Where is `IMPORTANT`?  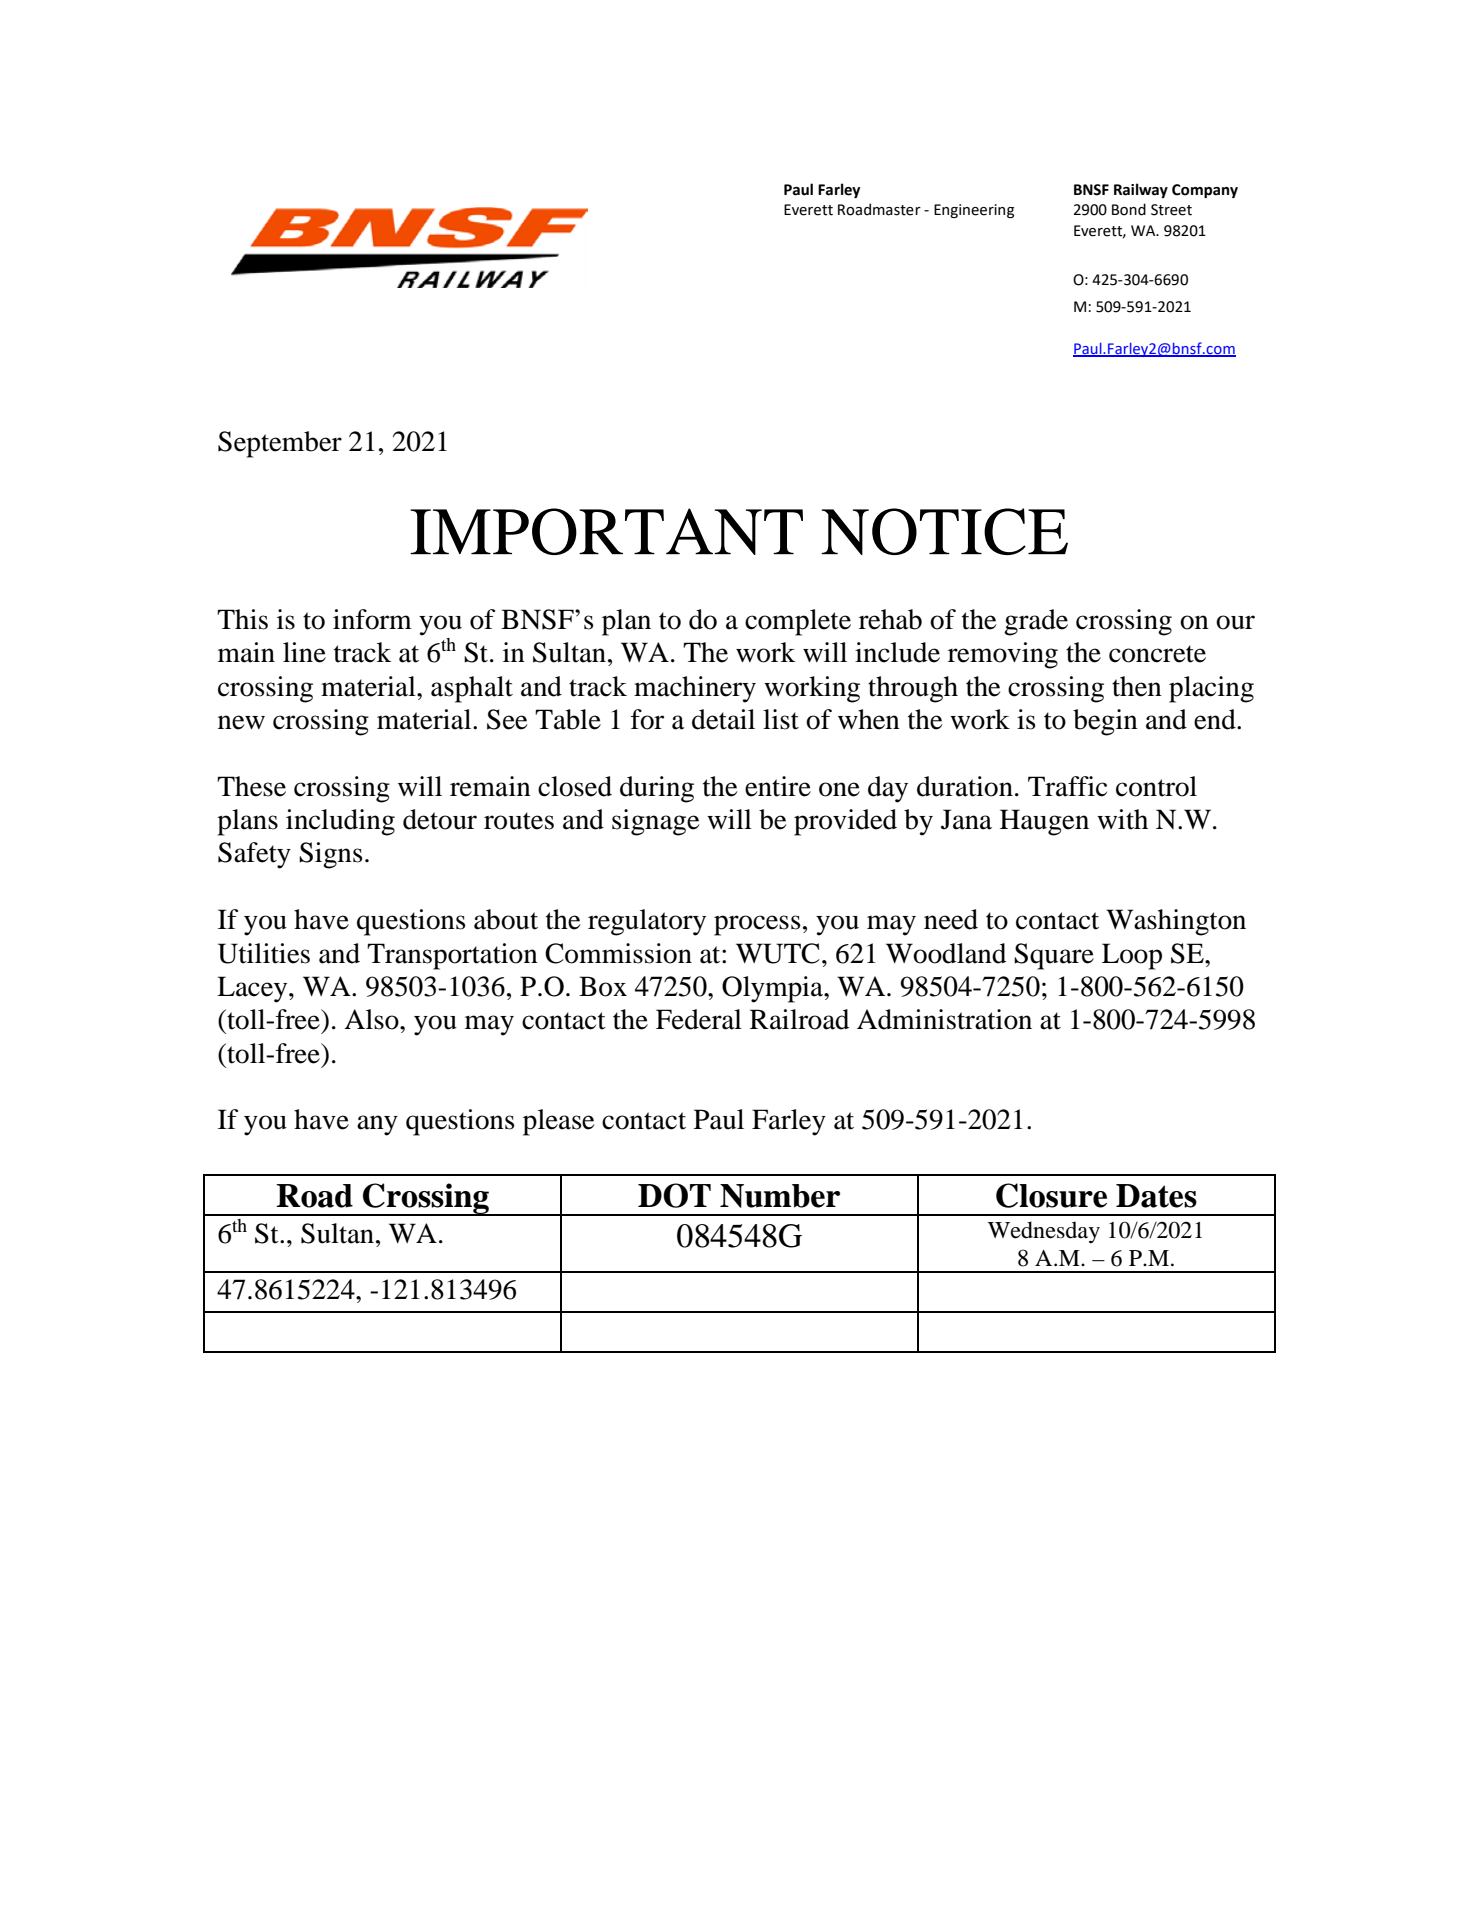 IMPORTANT is located at coordinates (606, 531).
